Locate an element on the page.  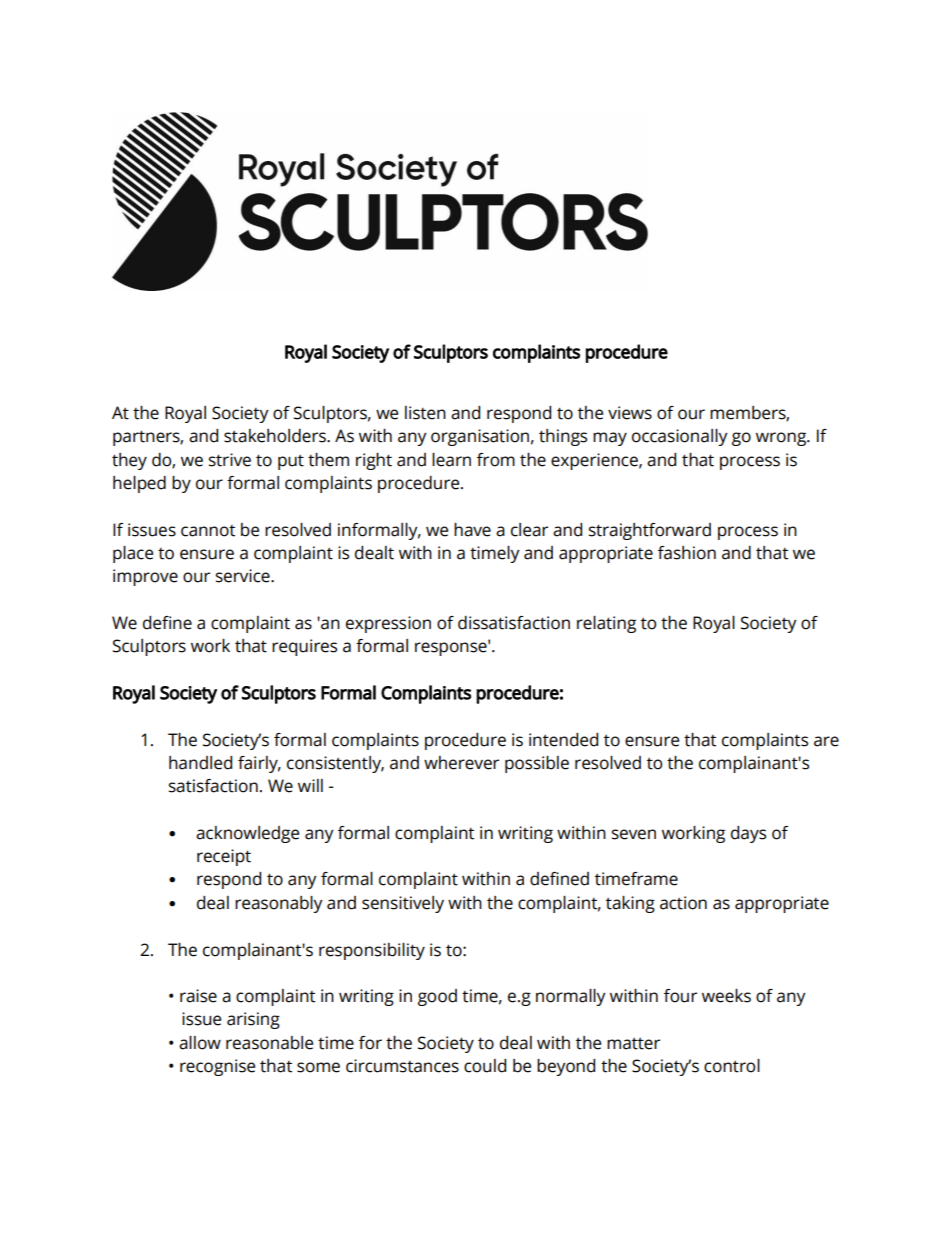
strive is located at coordinates (230, 460).
